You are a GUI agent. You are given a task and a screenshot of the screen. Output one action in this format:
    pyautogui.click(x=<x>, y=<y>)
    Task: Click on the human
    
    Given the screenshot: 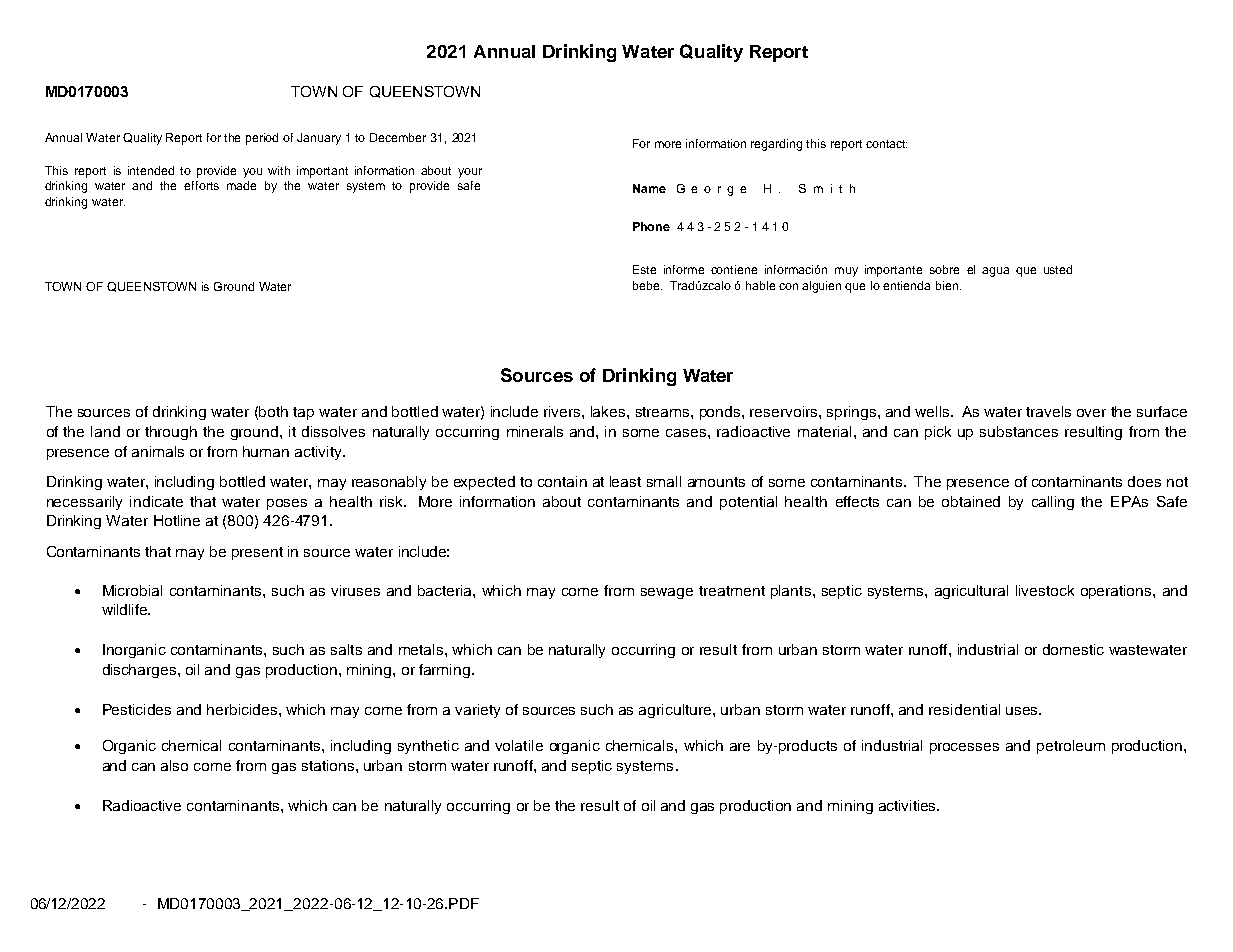 What is the action you would take?
    pyautogui.click(x=266, y=451)
